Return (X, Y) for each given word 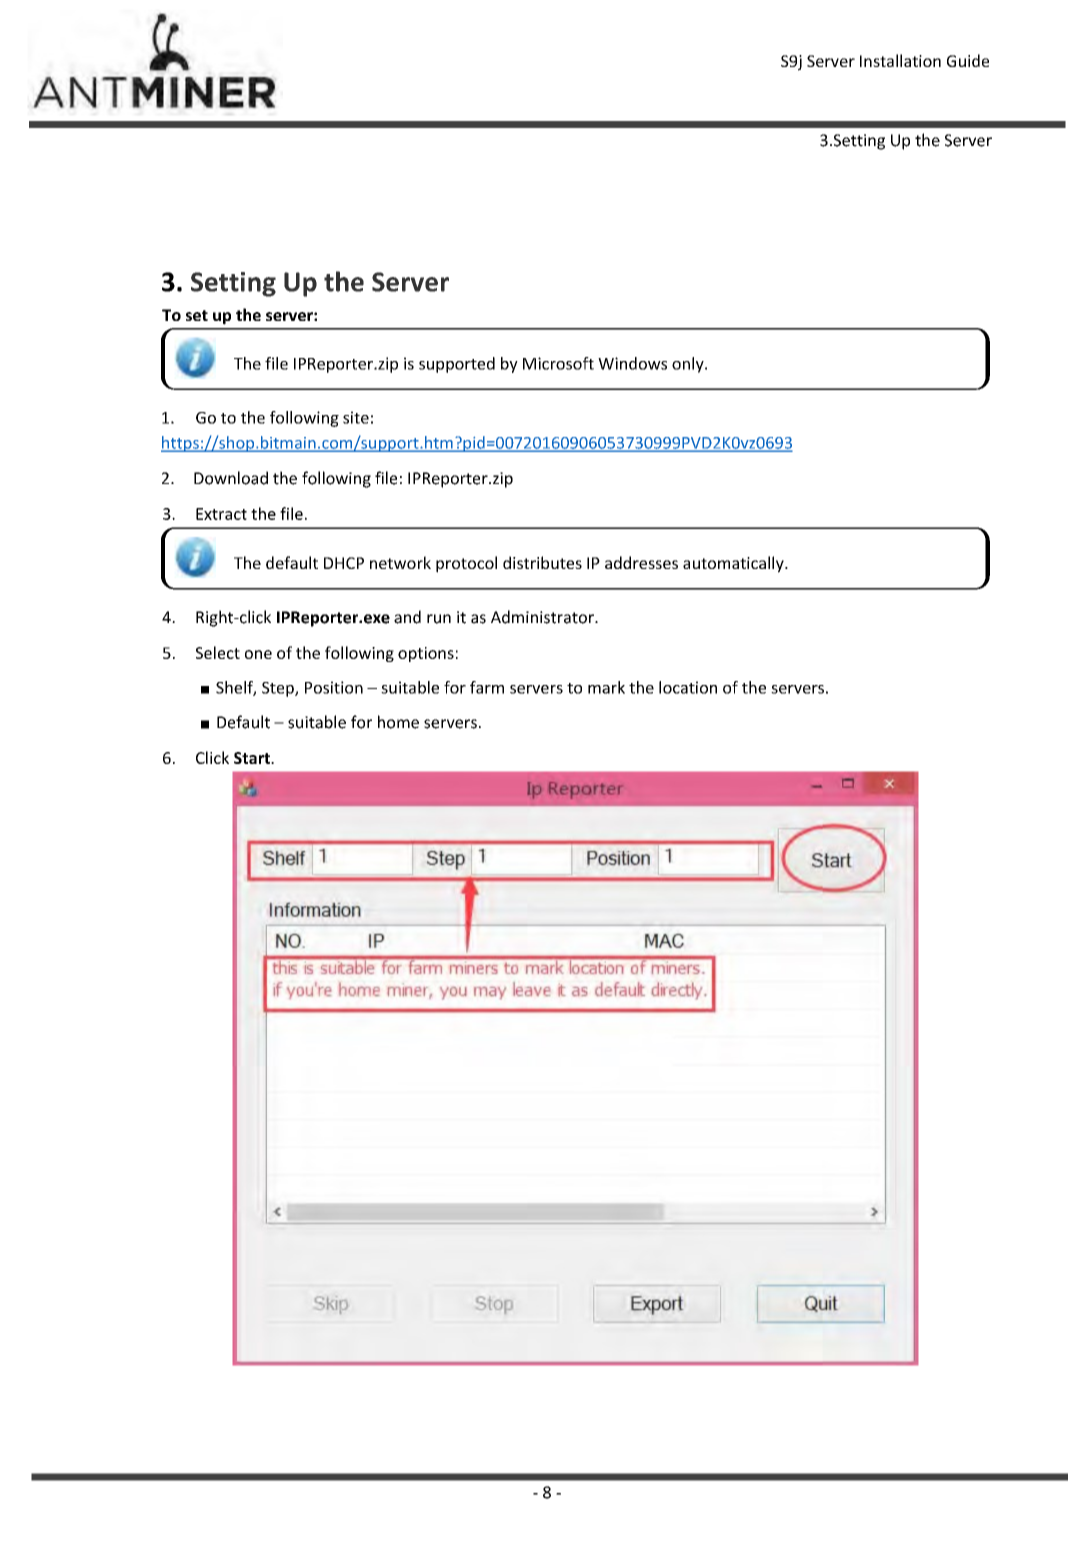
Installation (900, 60)
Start (253, 758)
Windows (632, 363)
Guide (968, 60)
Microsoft (558, 363)
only (689, 365)
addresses (641, 562)
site (356, 417)
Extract (221, 514)
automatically (734, 564)
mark (606, 687)
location (688, 687)
